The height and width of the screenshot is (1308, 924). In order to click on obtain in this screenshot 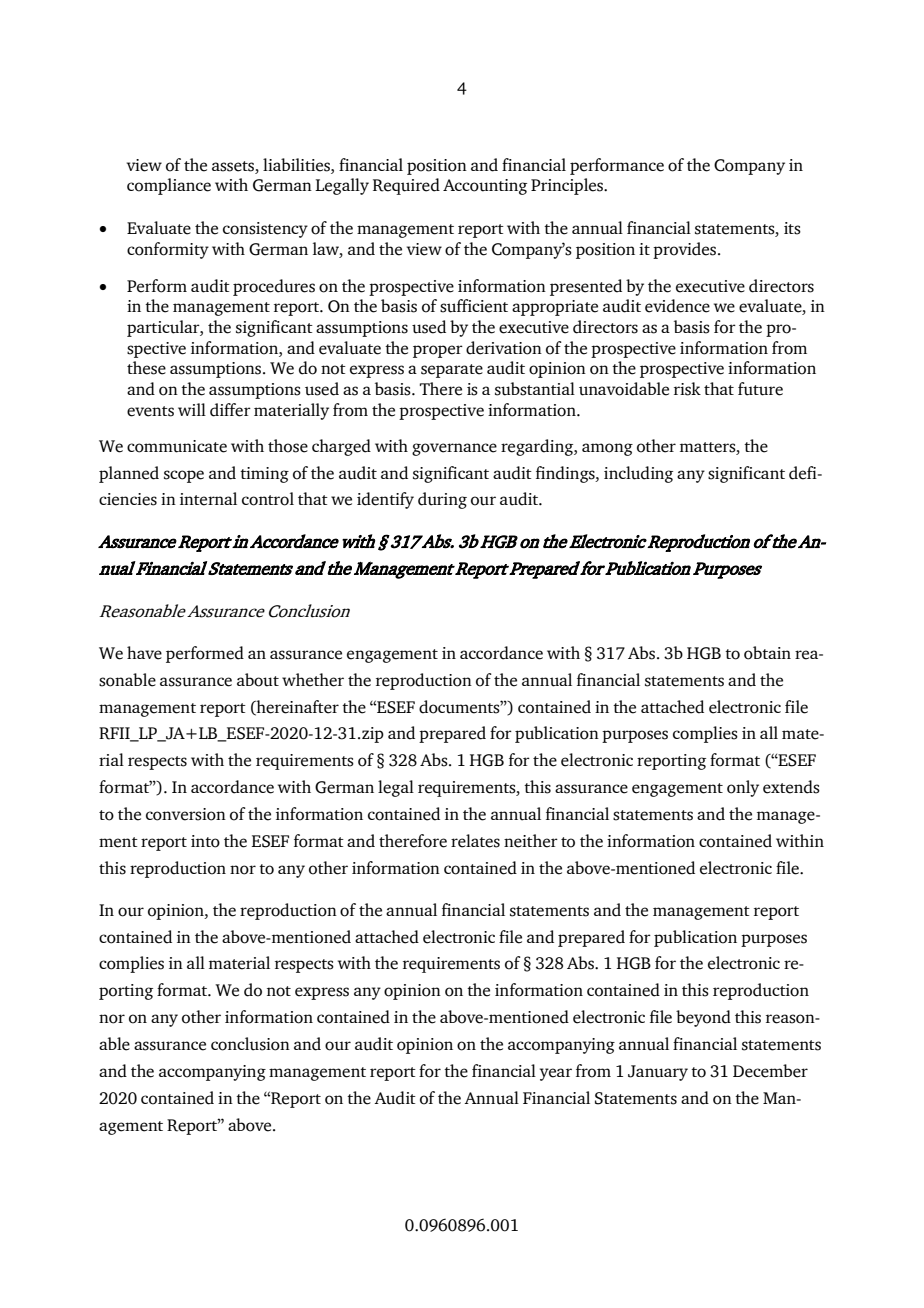, I will do `click(767, 653)`.
